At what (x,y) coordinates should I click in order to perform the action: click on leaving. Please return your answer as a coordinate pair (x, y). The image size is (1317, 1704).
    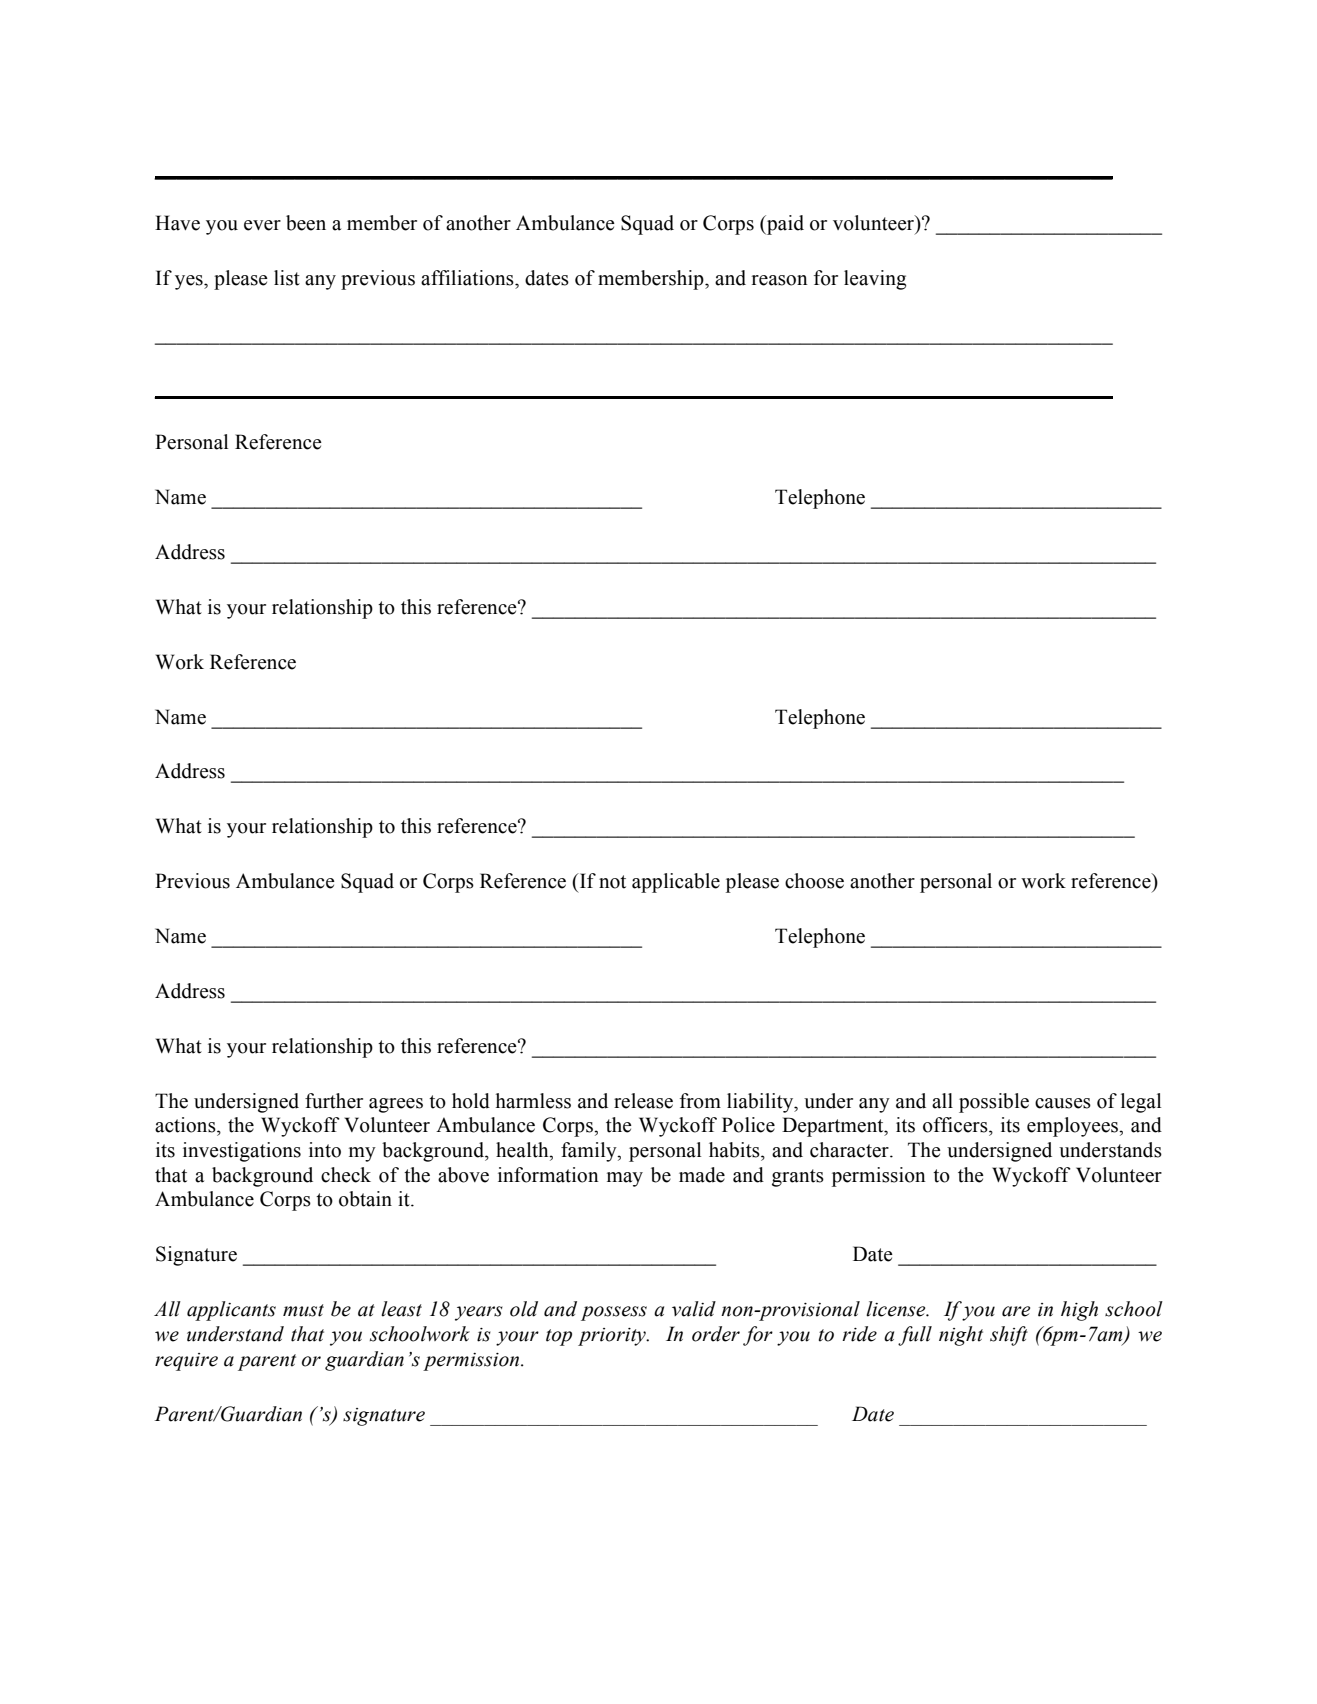
    Looking at the image, I should click on (875, 280).
